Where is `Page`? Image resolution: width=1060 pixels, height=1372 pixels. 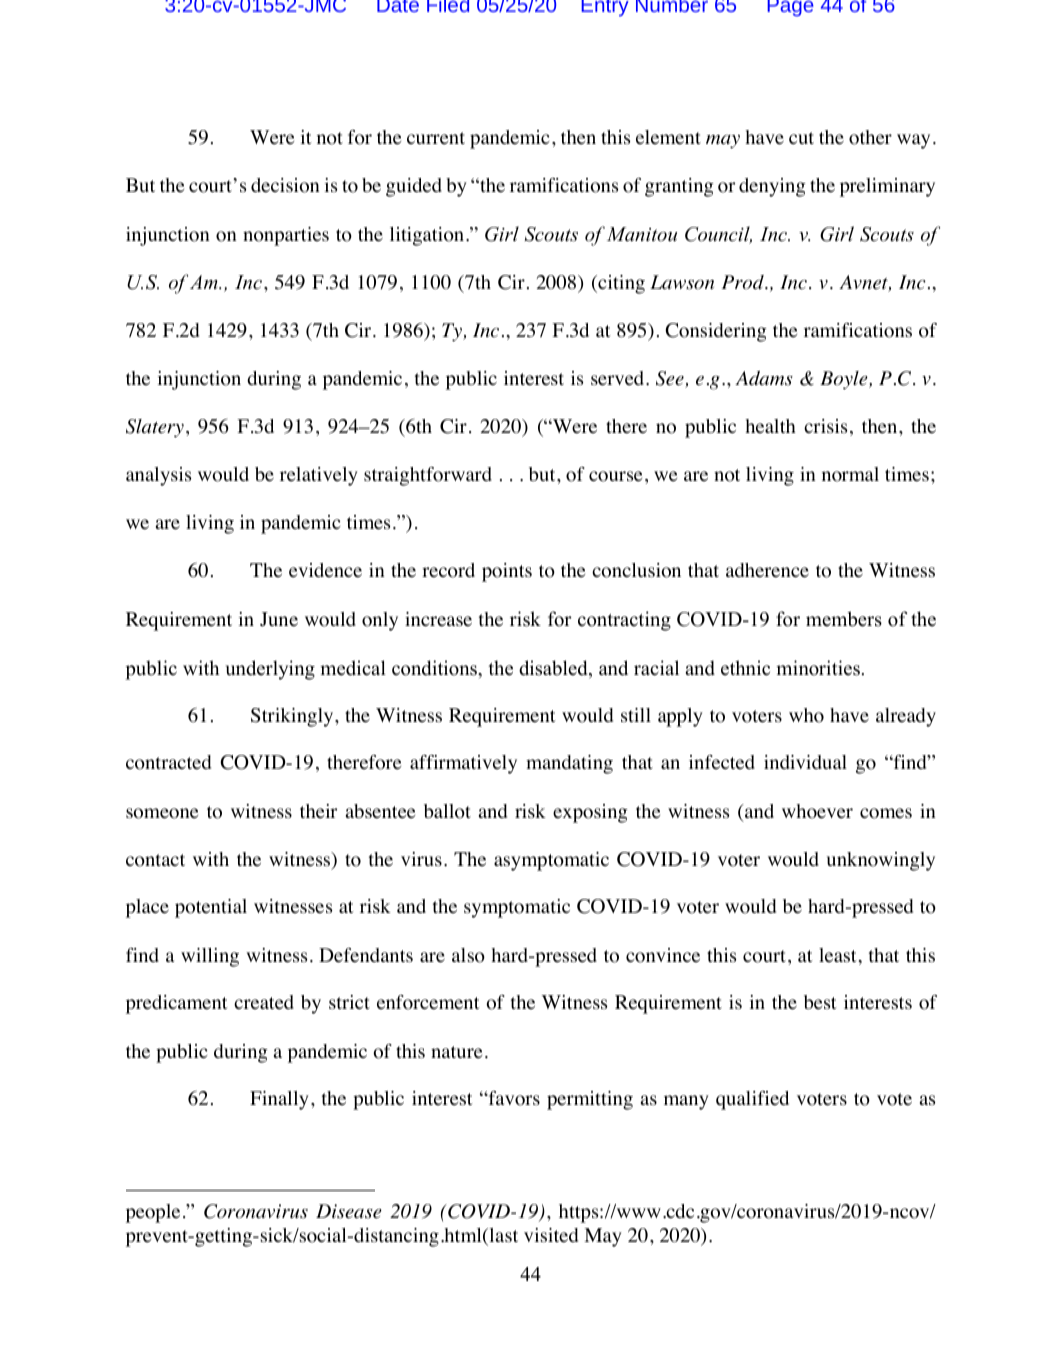
Page is located at coordinates (790, 8).
